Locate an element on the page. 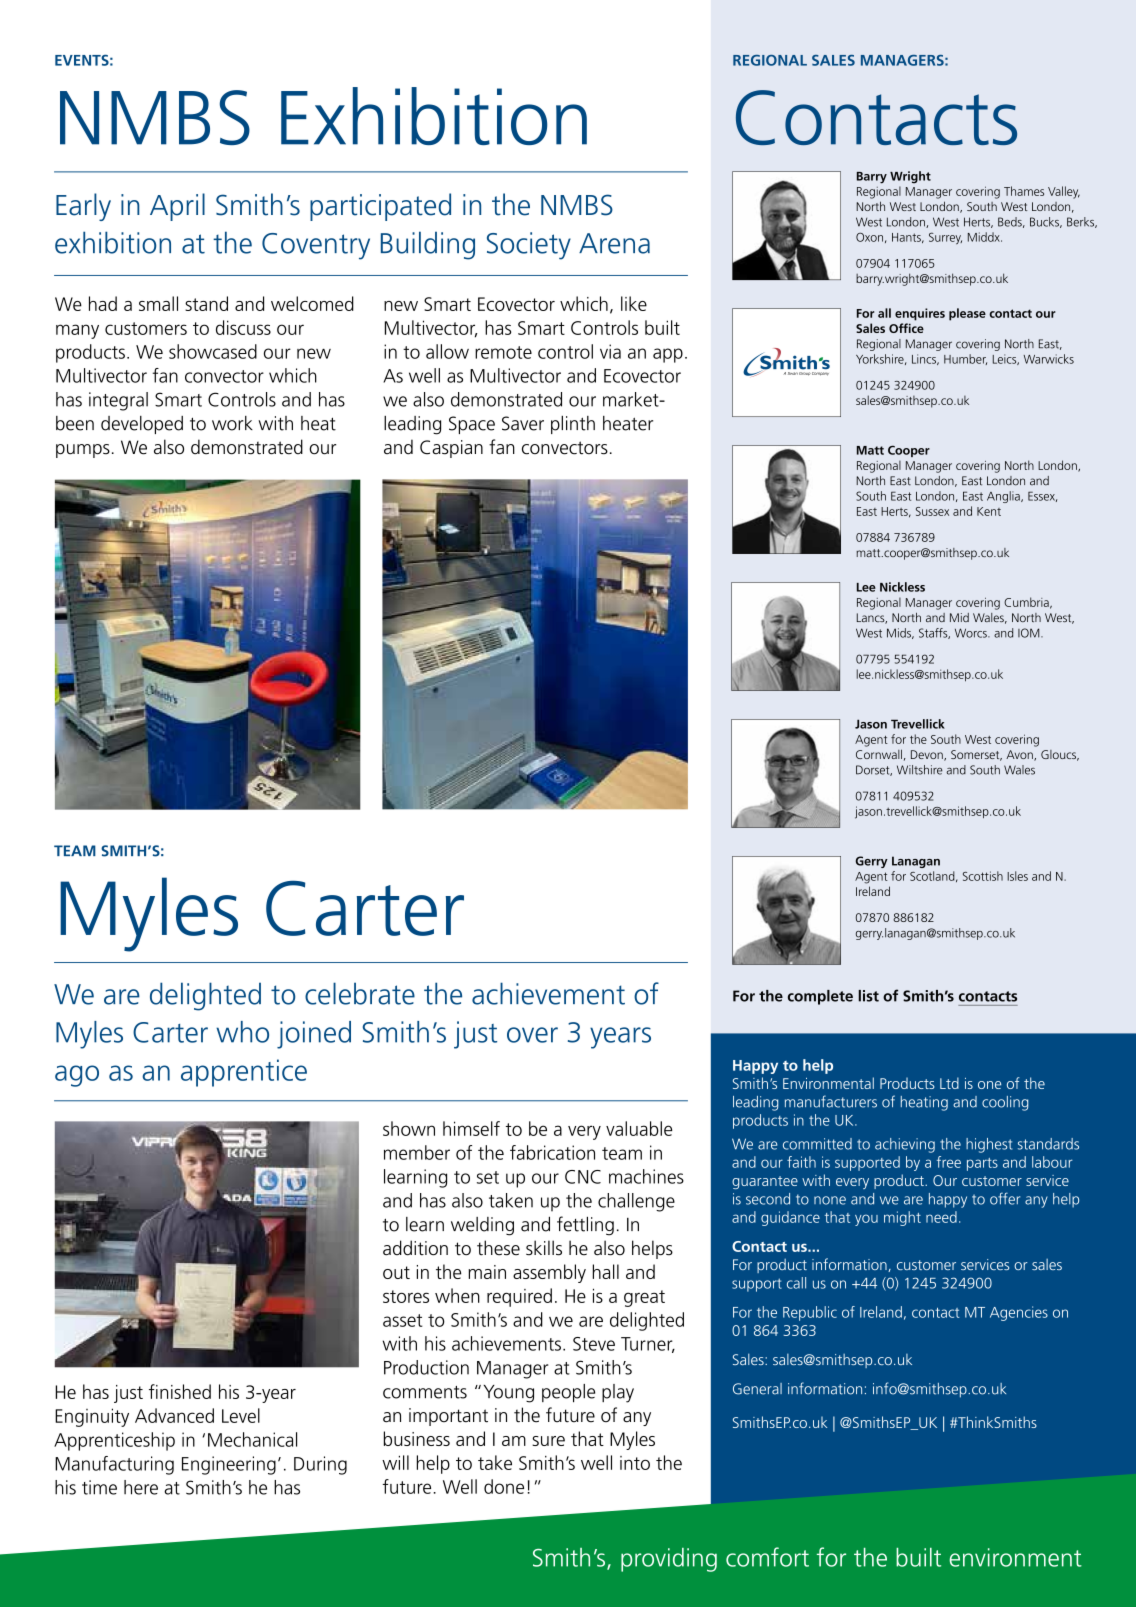  April is located at coordinates (177, 207).
